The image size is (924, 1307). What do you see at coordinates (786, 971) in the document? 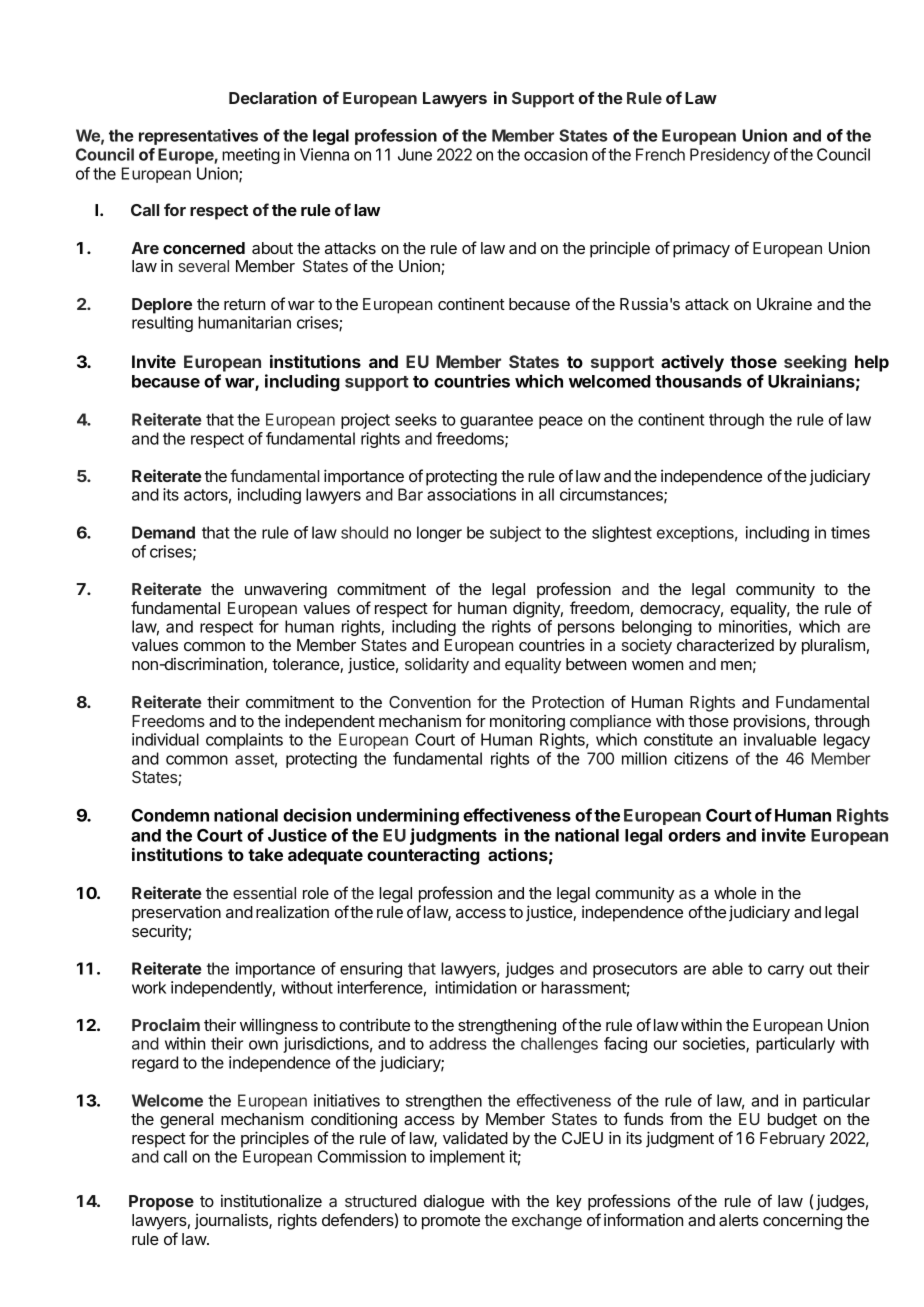
I see `carry` at bounding box center [786, 971].
